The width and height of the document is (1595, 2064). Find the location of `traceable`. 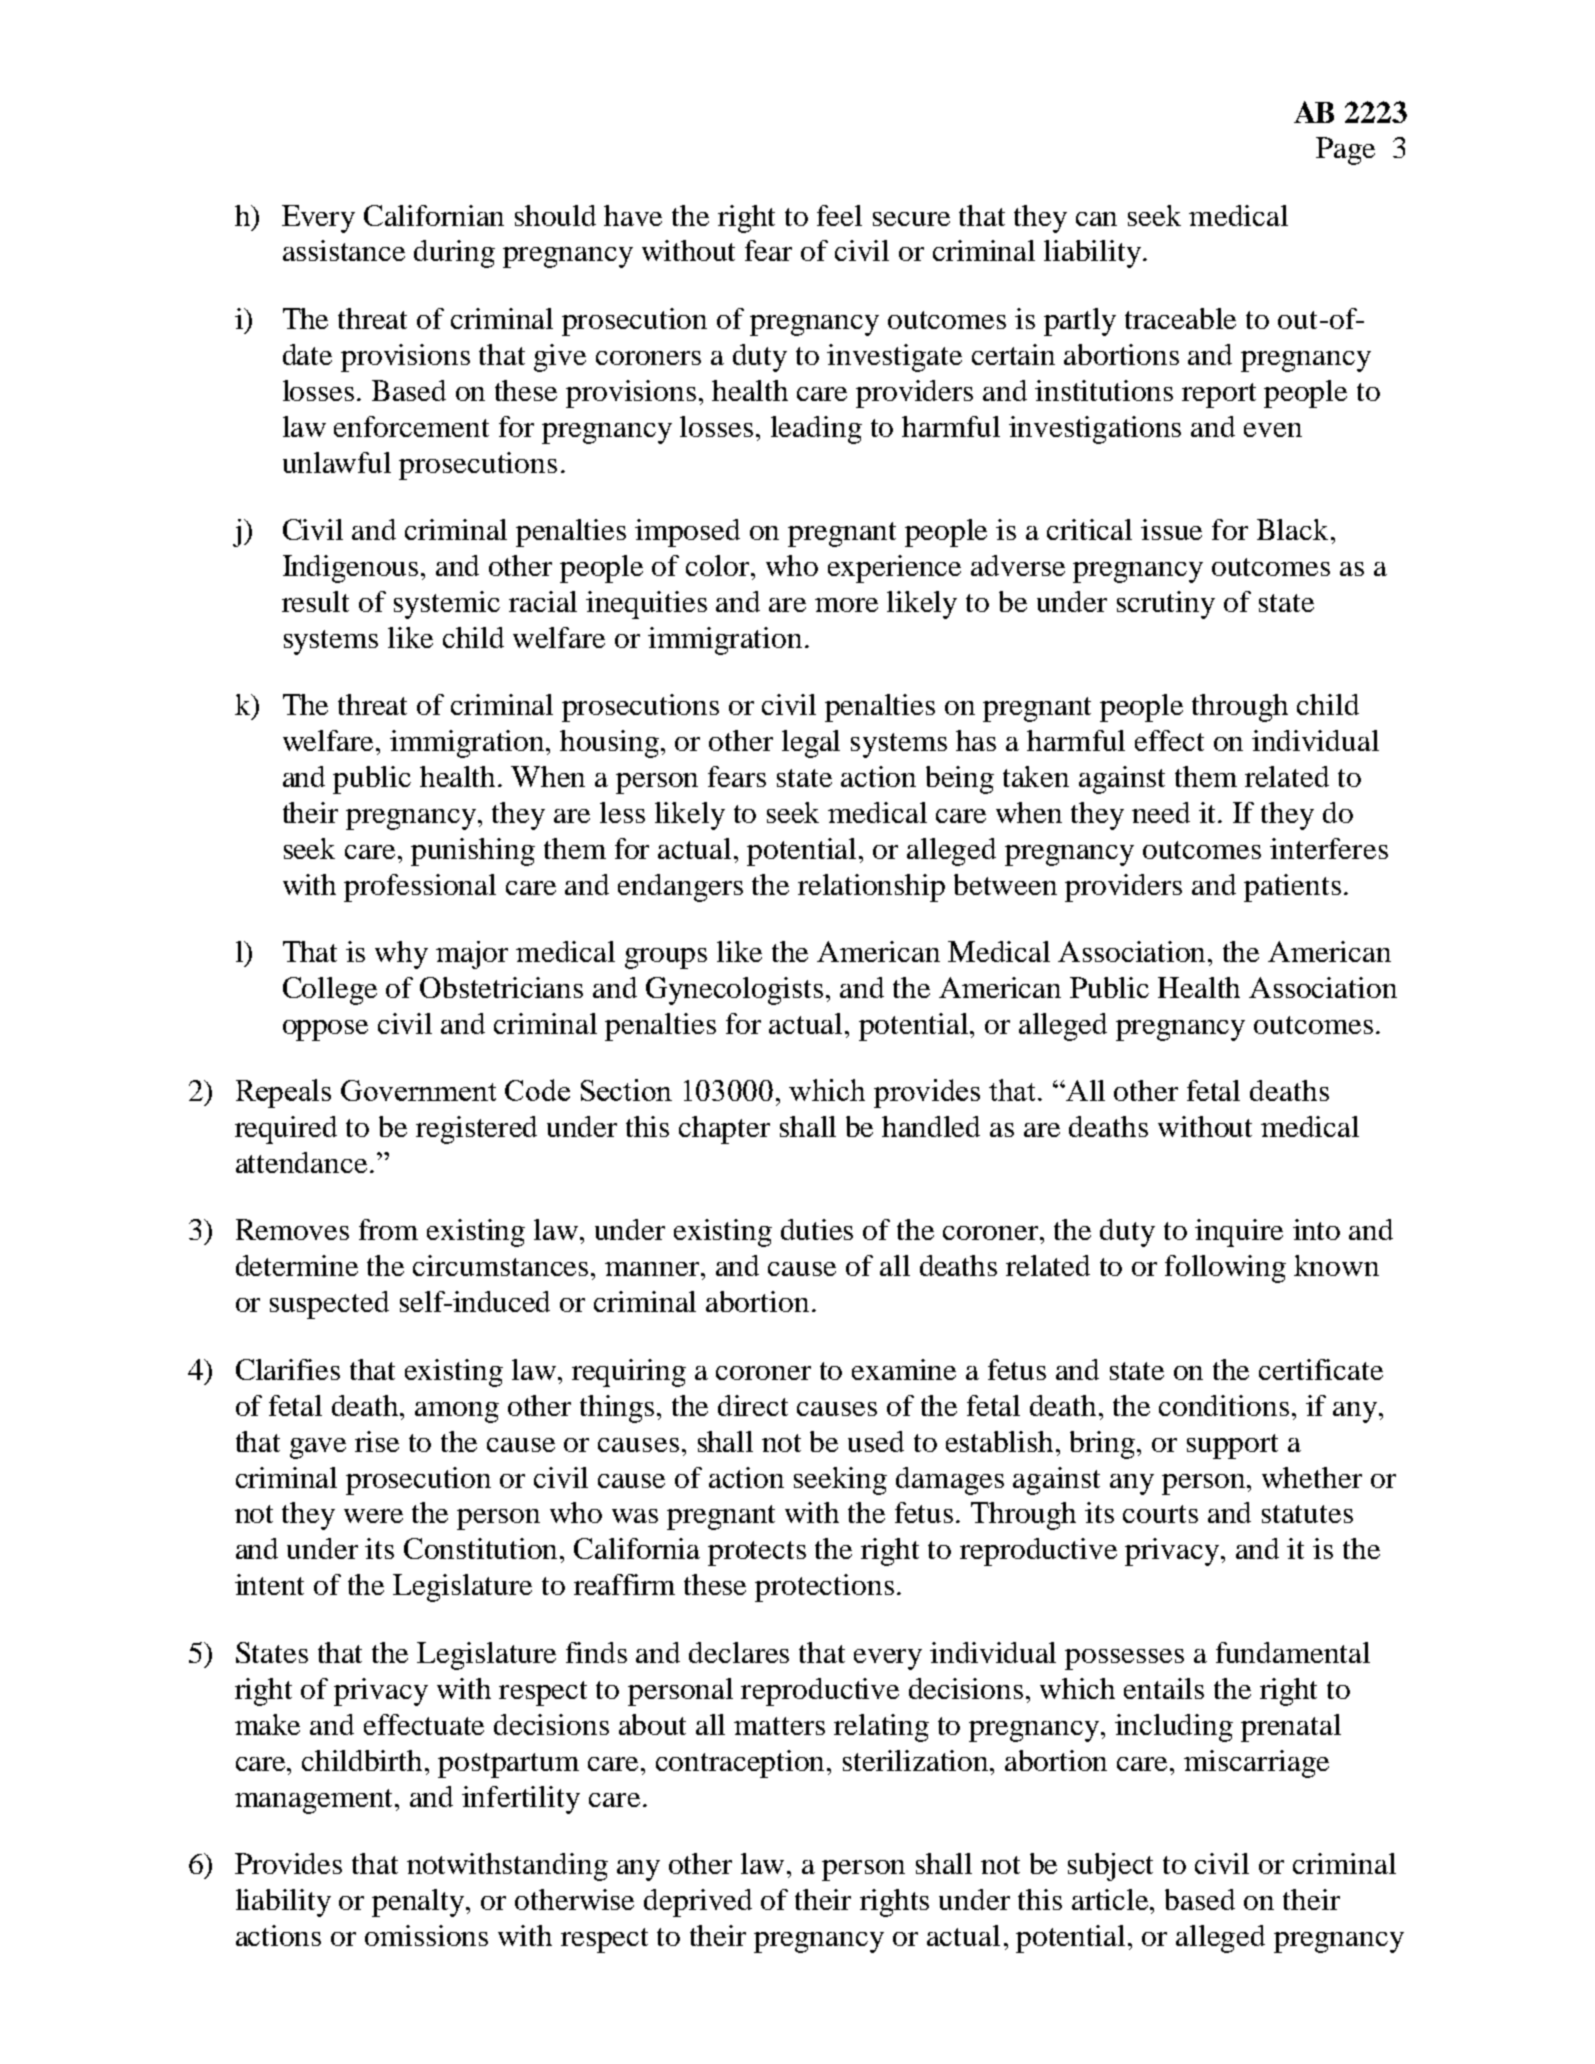

traceable is located at coordinates (1180, 318).
